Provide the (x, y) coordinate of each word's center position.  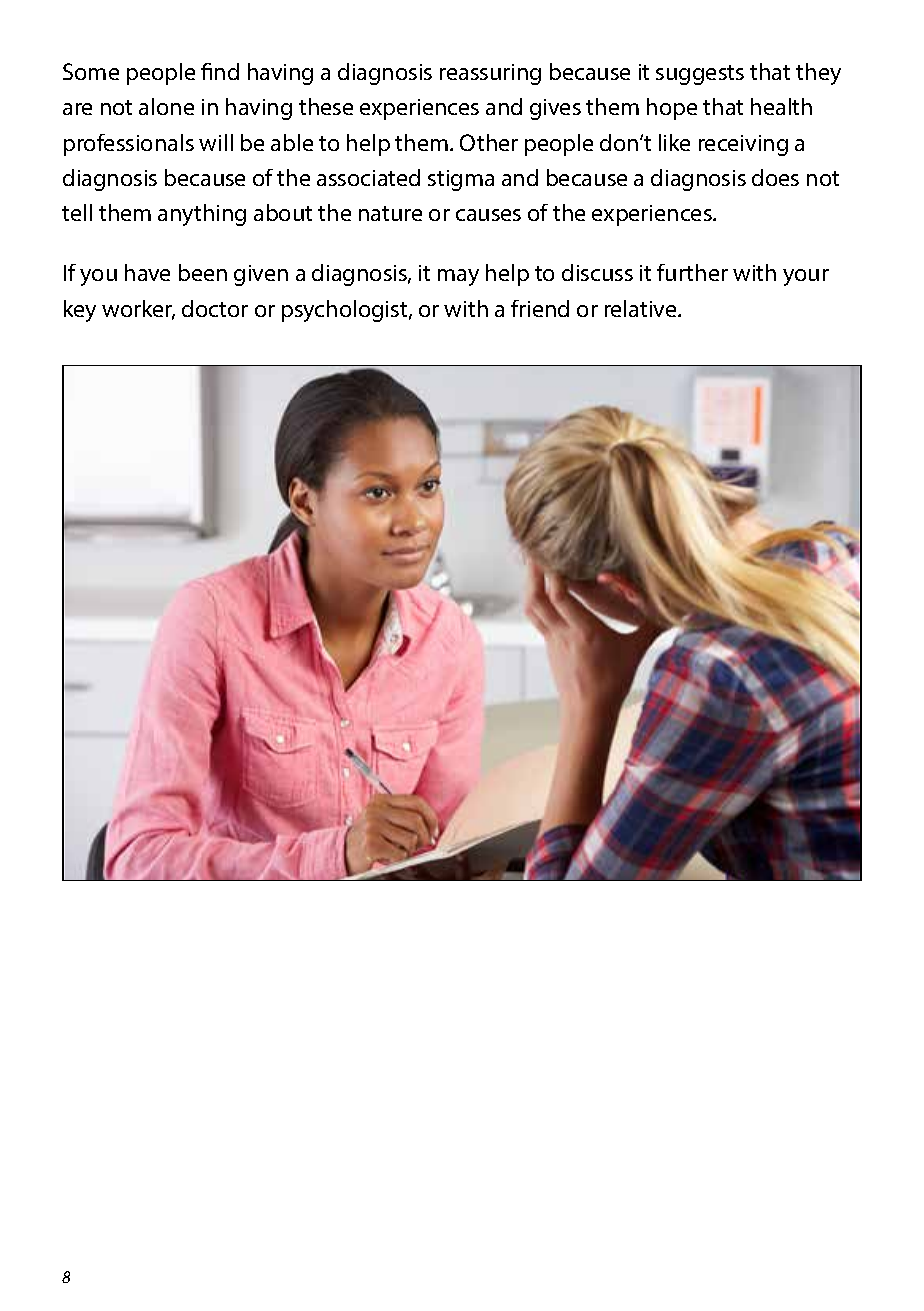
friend (540, 308)
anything (202, 215)
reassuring (490, 74)
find (220, 71)
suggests (700, 75)
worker (138, 310)
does (775, 177)
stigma (461, 180)
